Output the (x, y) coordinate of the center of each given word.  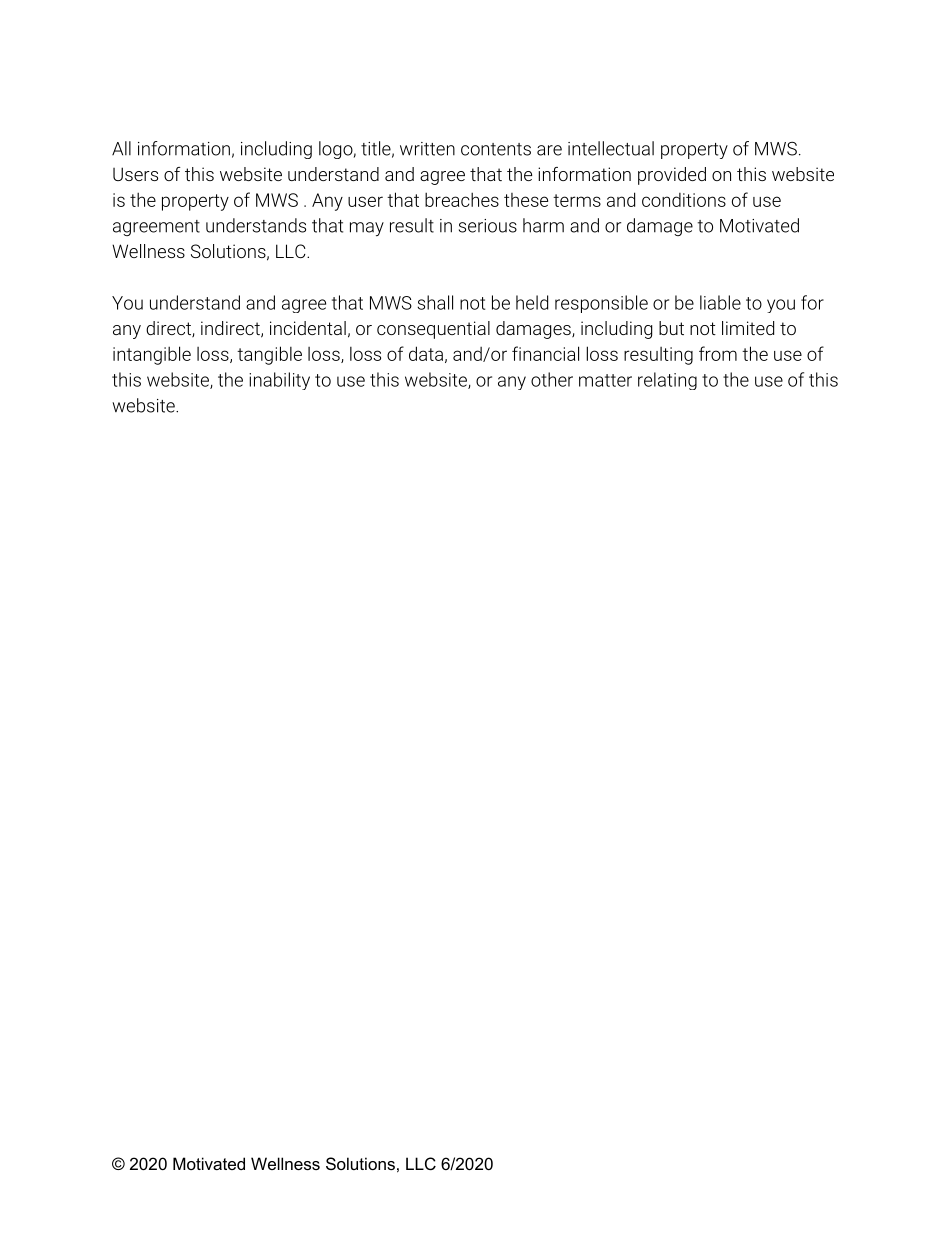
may (367, 229)
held (532, 302)
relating (667, 381)
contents (496, 149)
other (552, 379)
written (427, 149)
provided (672, 176)
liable (720, 302)
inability (279, 381)
